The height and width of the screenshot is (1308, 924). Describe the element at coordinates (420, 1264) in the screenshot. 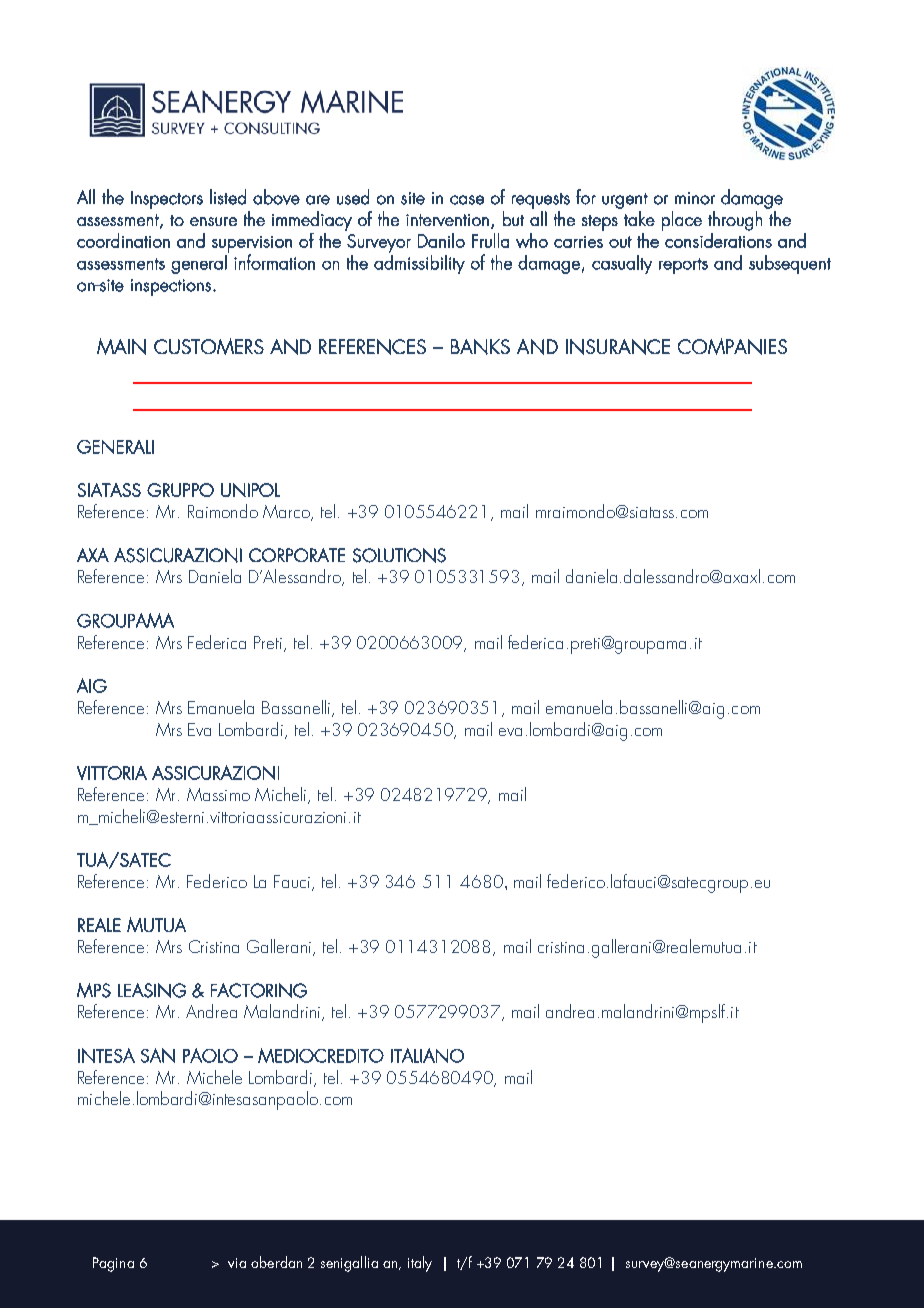

I see `italy` at that location.
